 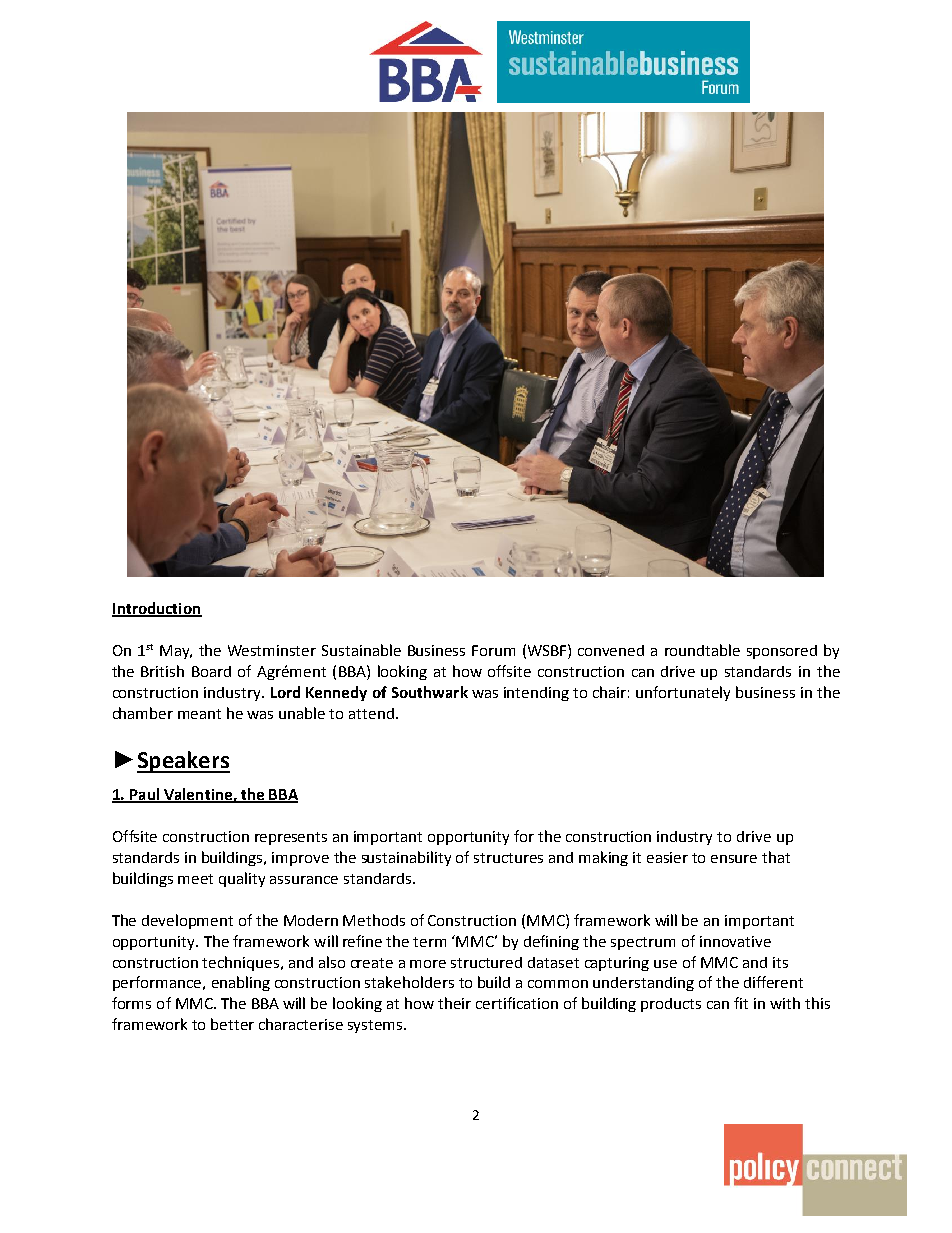 I want to click on their, so click(x=454, y=1003).
